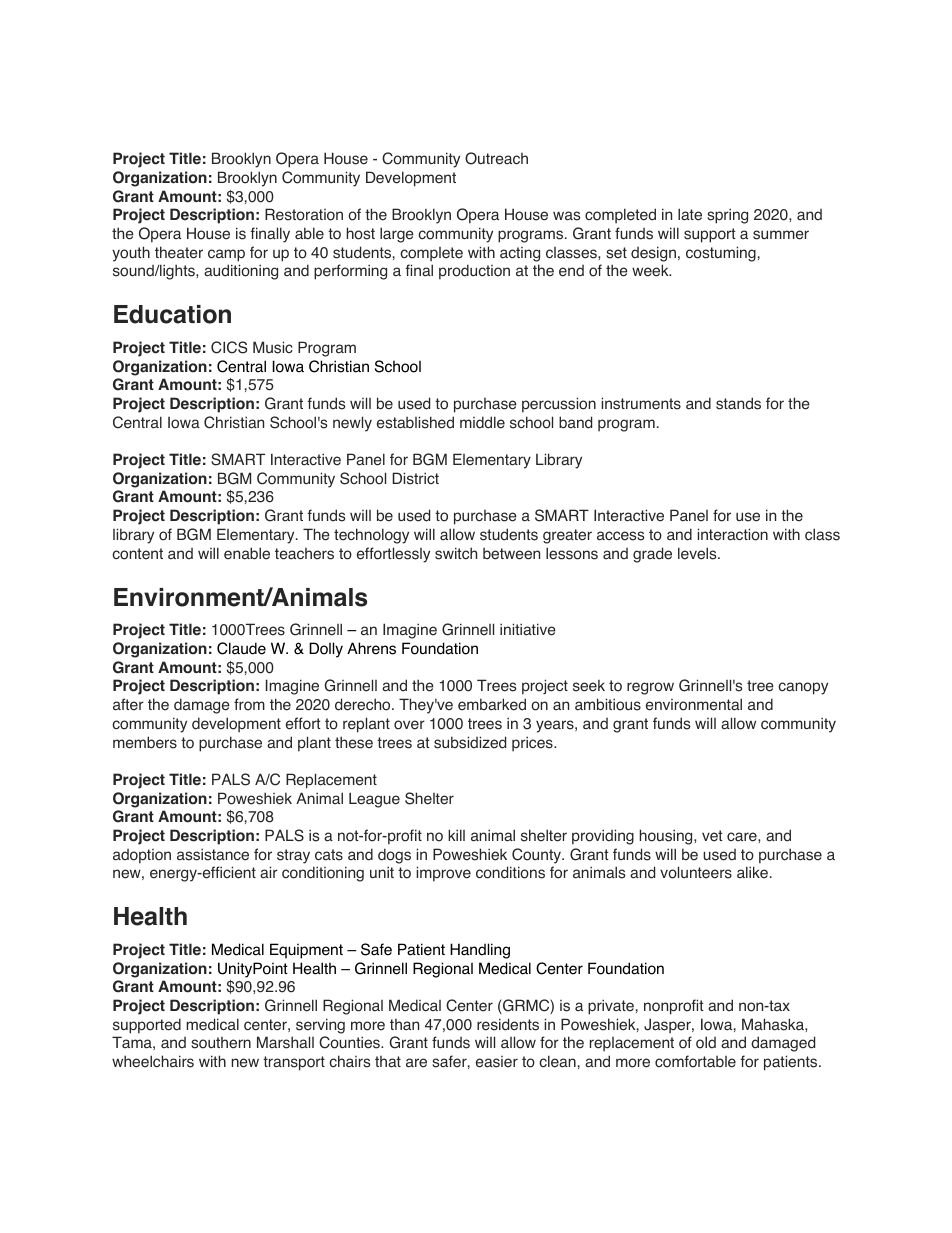 The image size is (952, 1233). What do you see at coordinates (492, 704) in the page?
I see `embarked` at bounding box center [492, 704].
